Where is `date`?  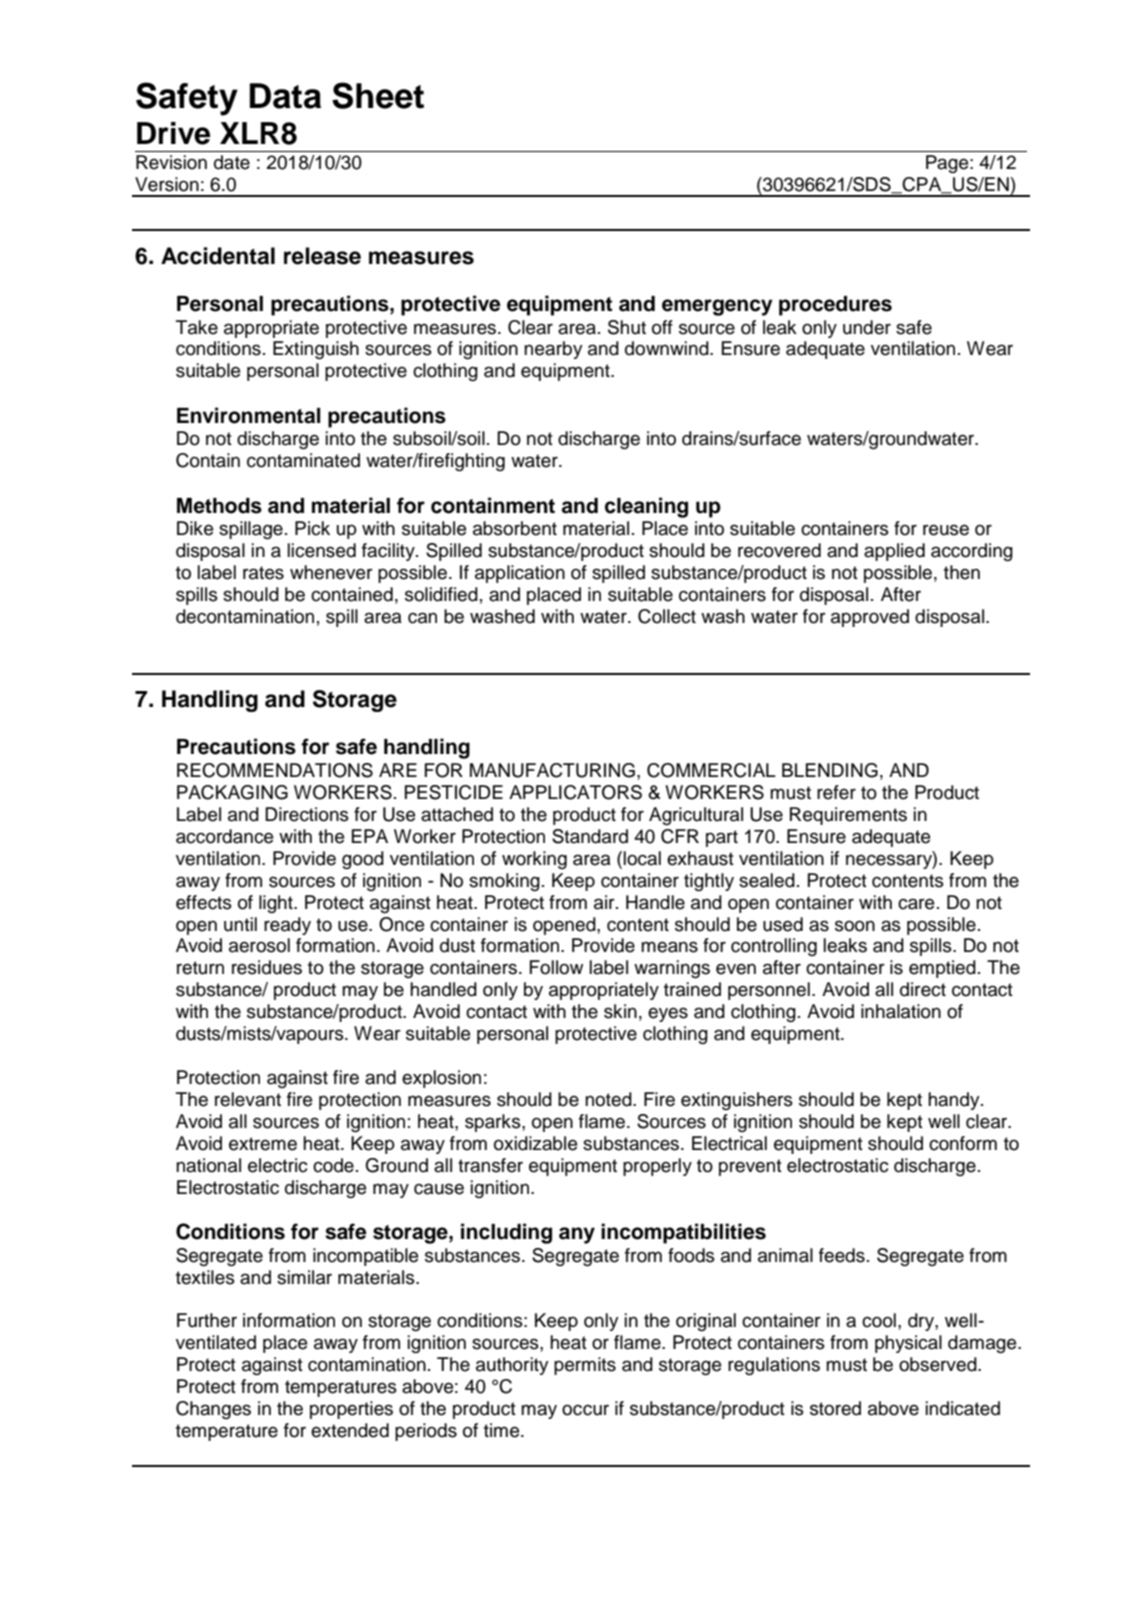
date is located at coordinates (232, 162).
